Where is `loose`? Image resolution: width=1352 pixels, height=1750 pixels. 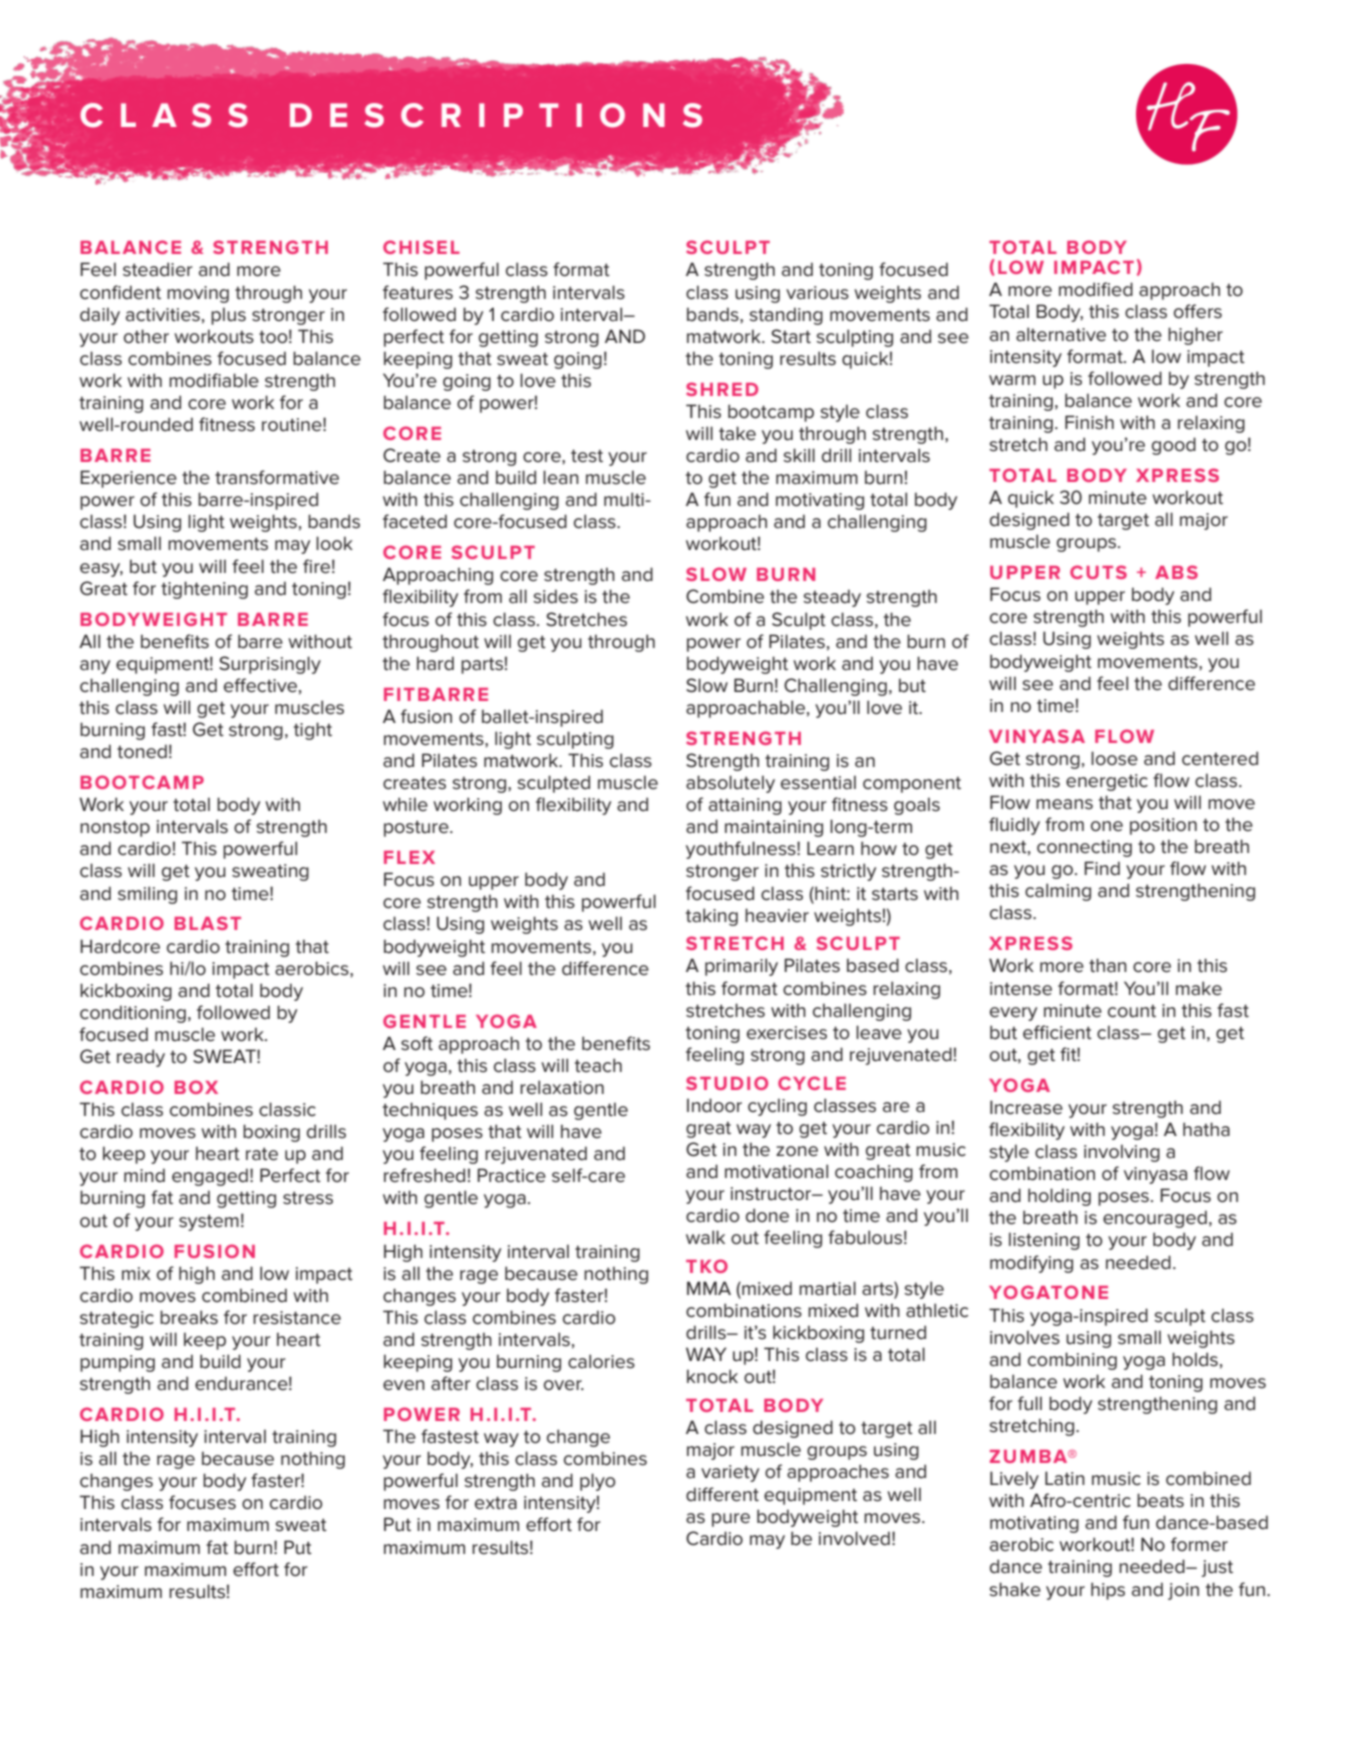 loose is located at coordinates (1114, 758).
